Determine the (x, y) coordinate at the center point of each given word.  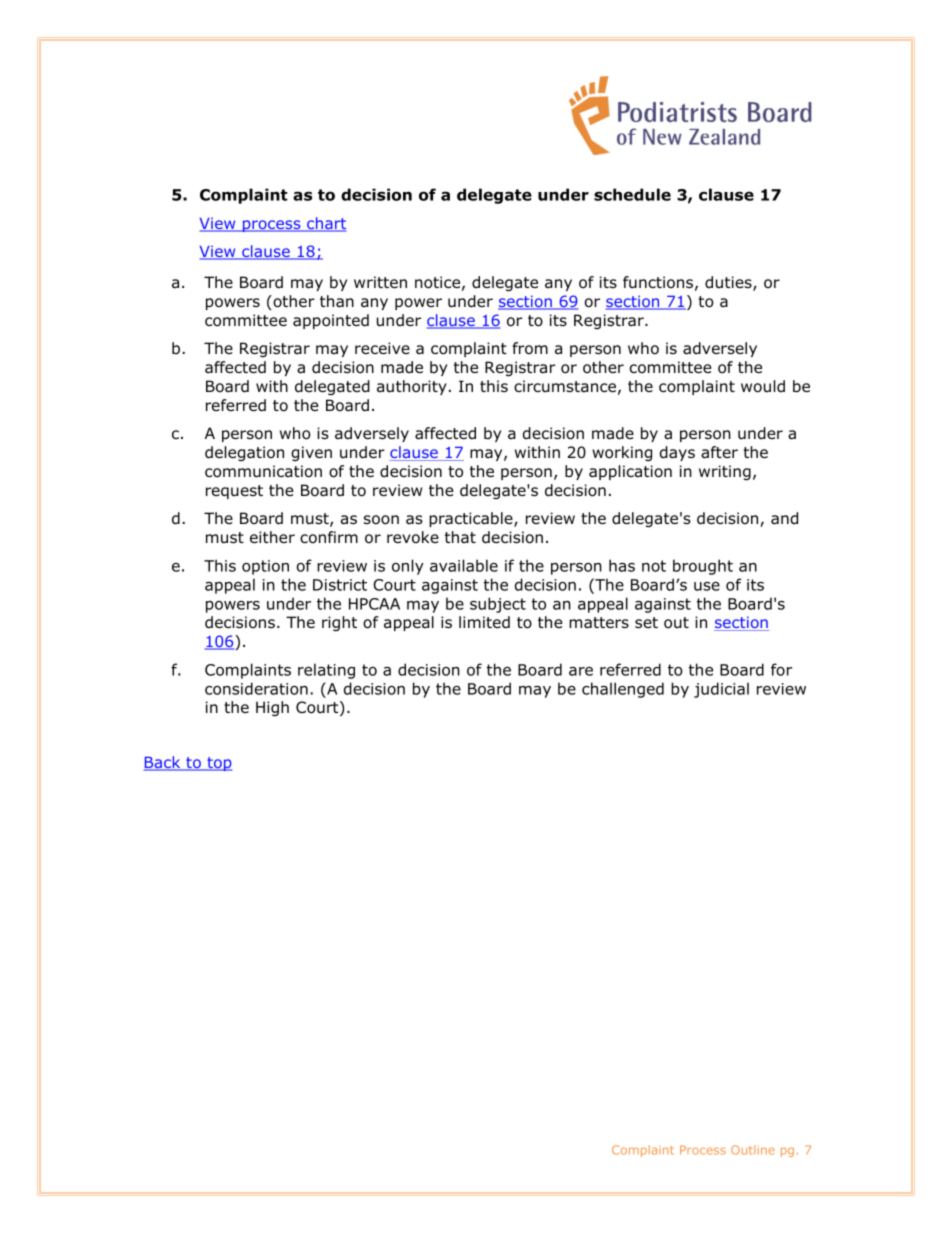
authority (412, 387)
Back (163, 763)
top (218, 764)
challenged (623, 690)
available (464, 565)
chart (325, 224)
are (581, 671)
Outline (753, 1150)
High (272, 708)
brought (703, 567)
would (763, 386)
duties (729, 283)
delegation (244, 453)
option (265, 567)
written (380, 282)
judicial (721, 690)
